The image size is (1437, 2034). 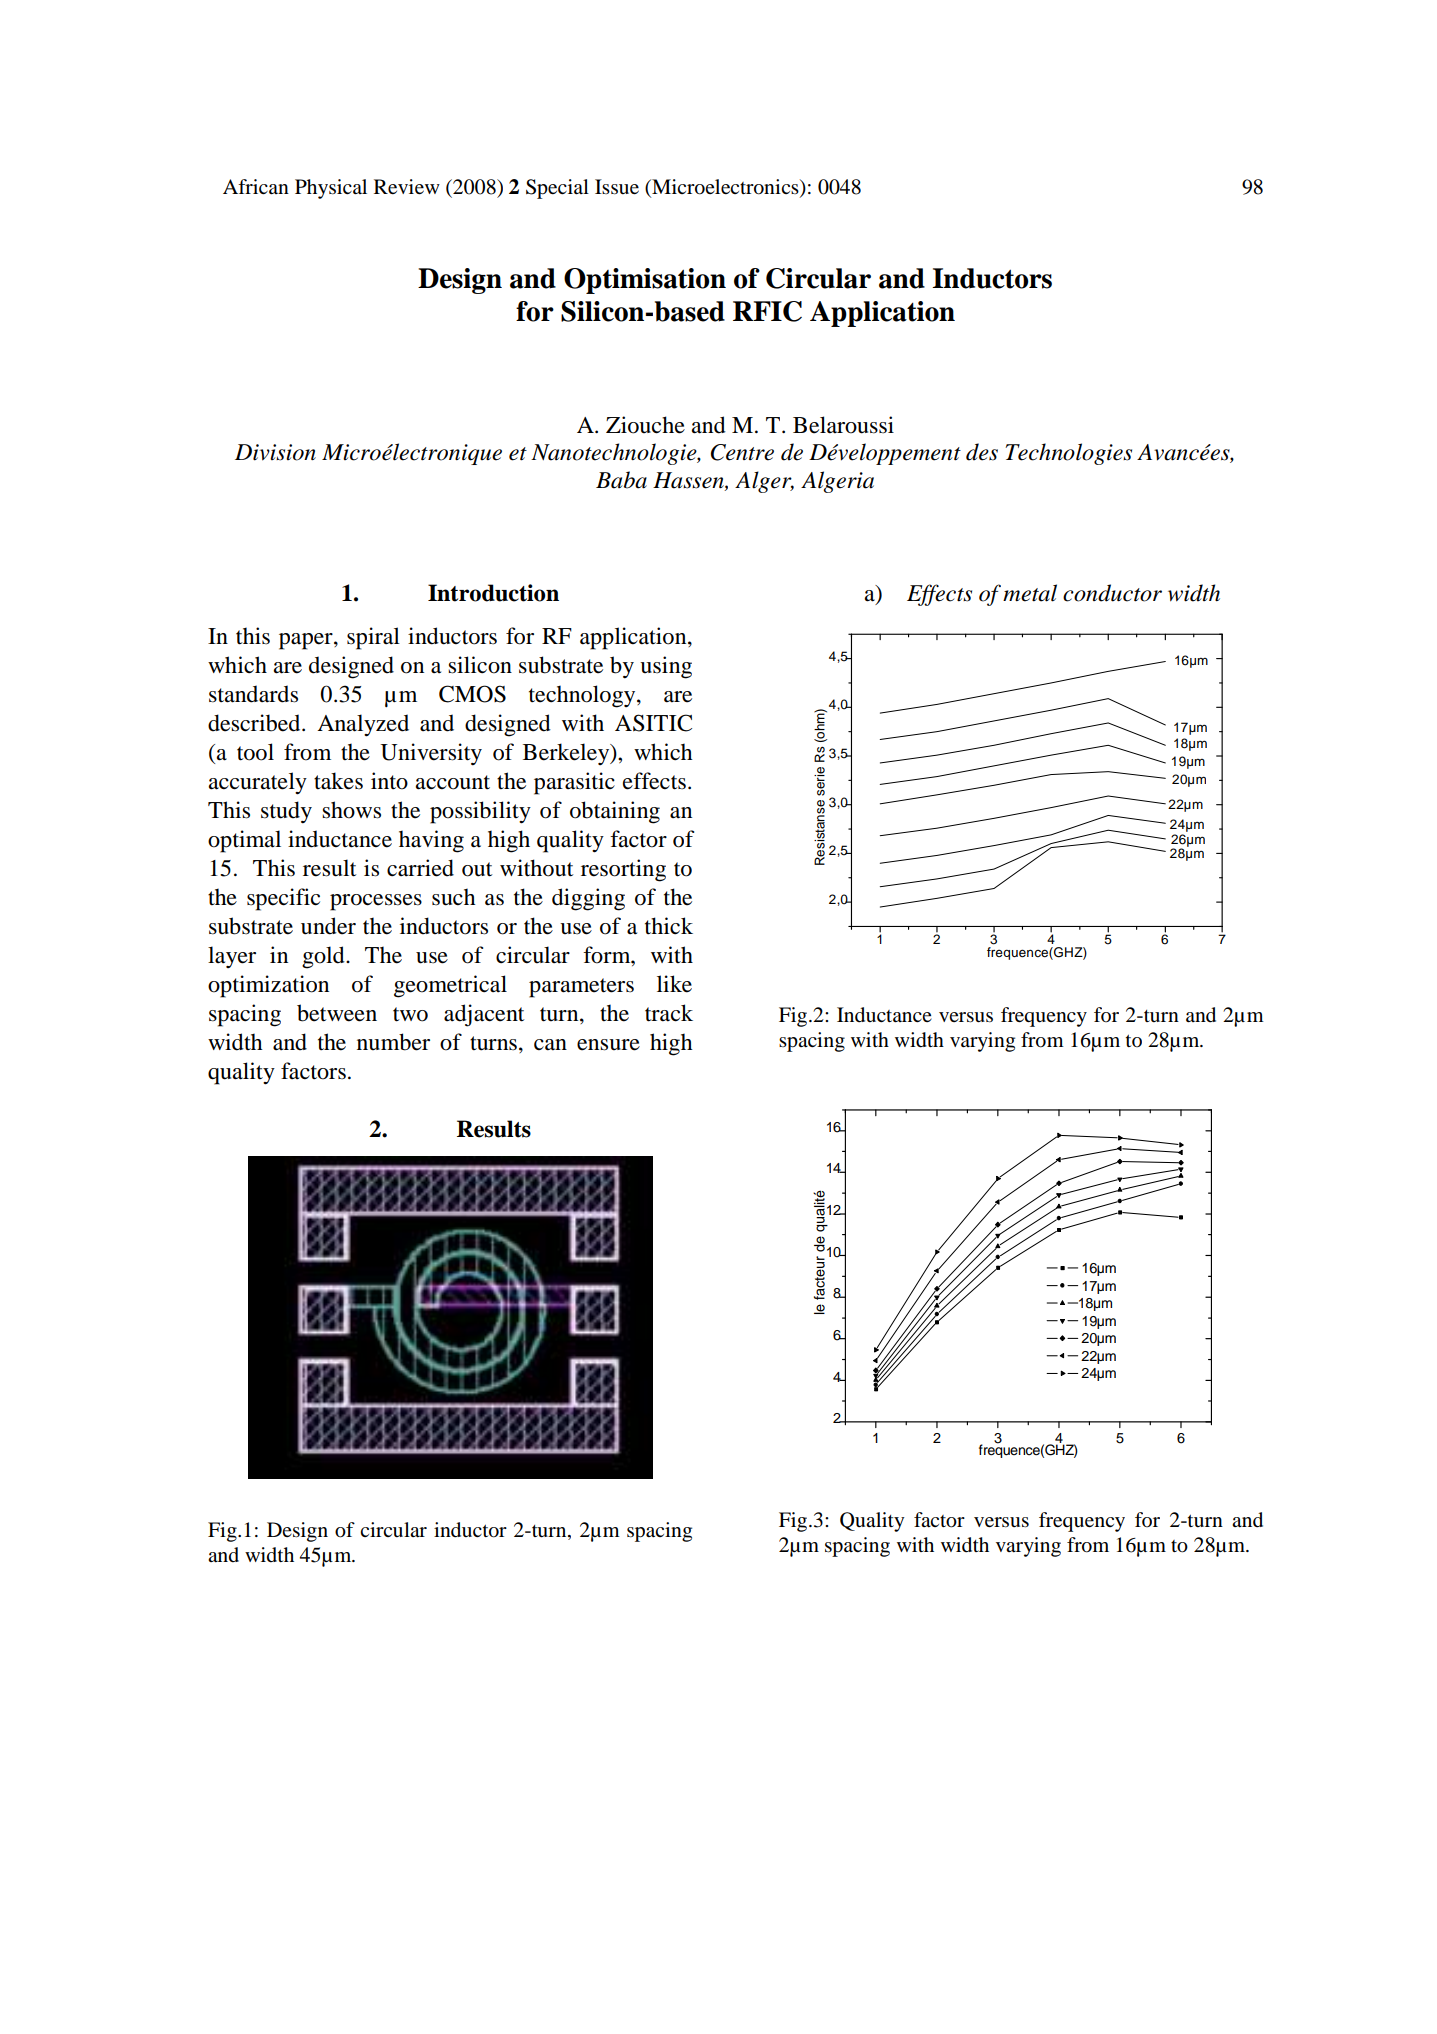 What do you see at coordinates (337, 1013) in the screenshot?
I see `between` at bounding box center [337, 1013].
